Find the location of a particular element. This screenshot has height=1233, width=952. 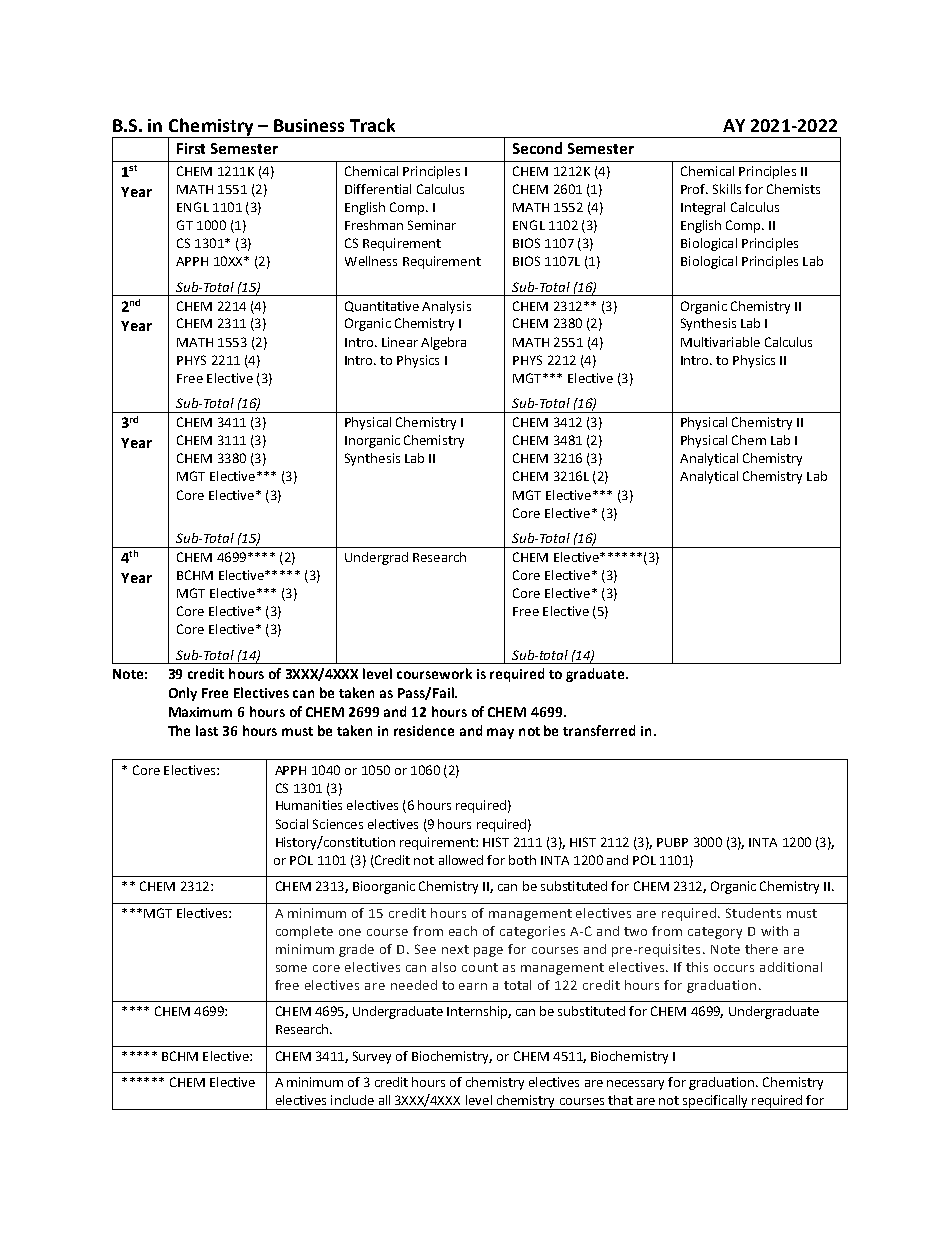

allowed is located at coordinates (461, 860).
